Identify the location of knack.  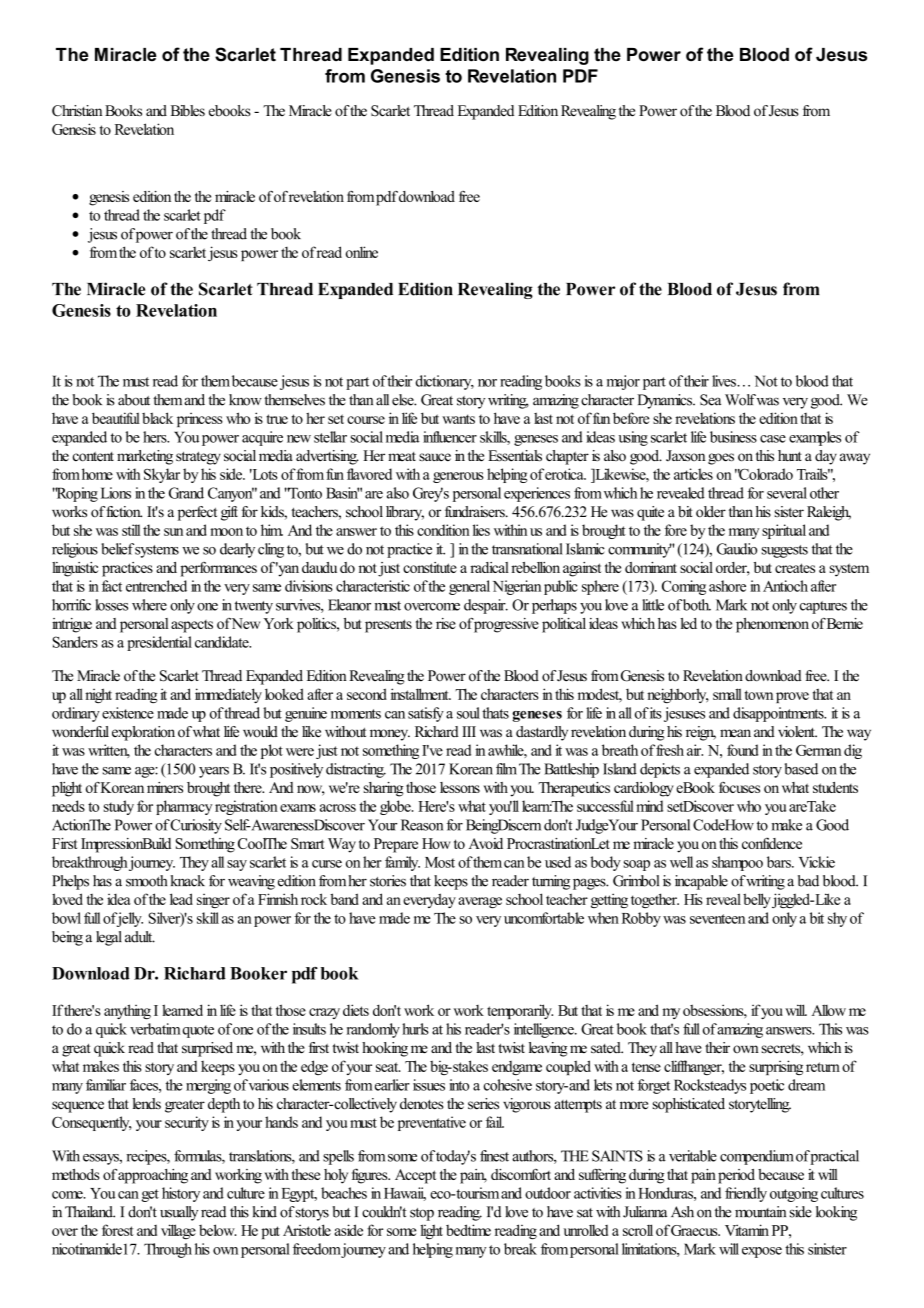
(188, 881).
